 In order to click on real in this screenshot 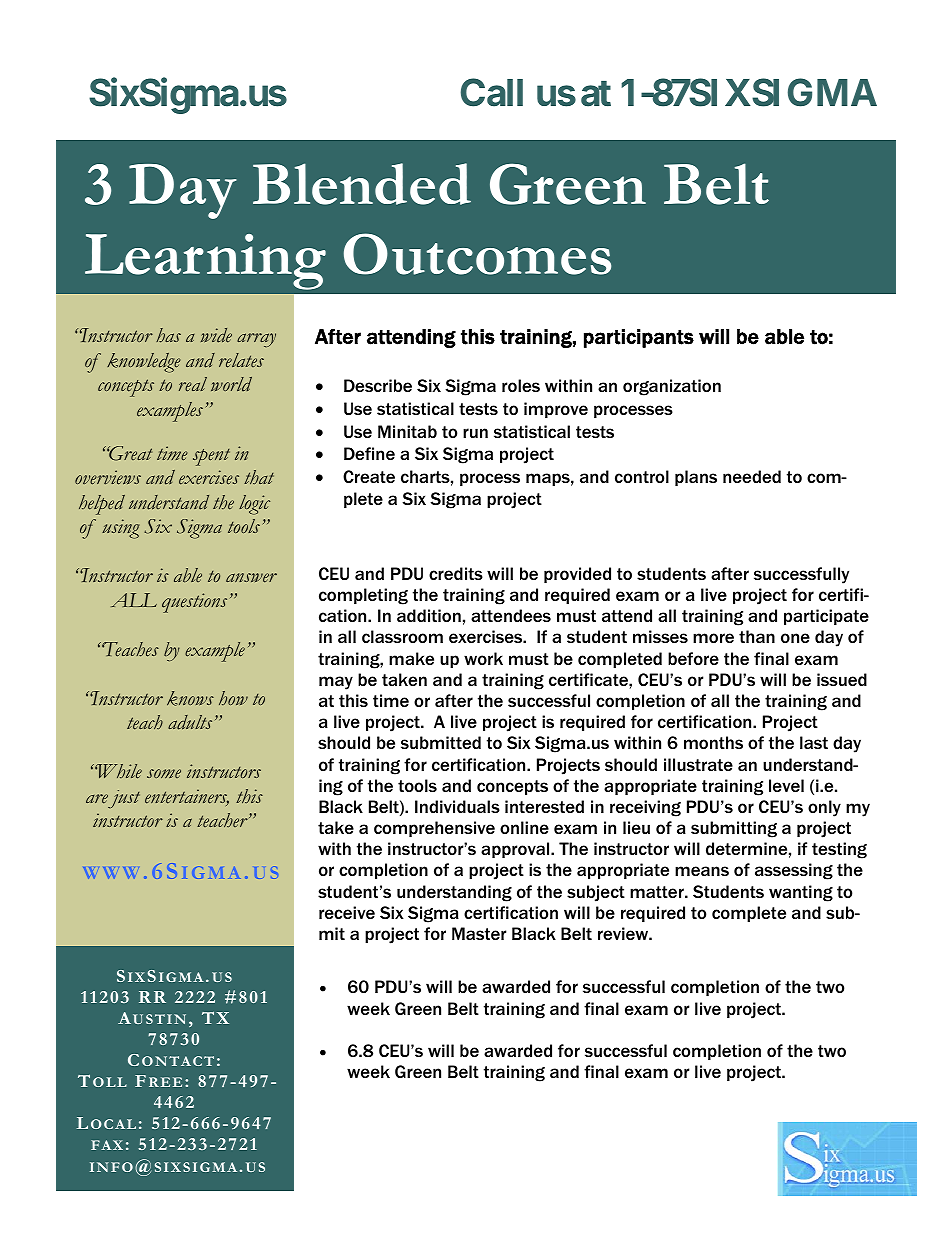, I will do `click(193, 384)`.
